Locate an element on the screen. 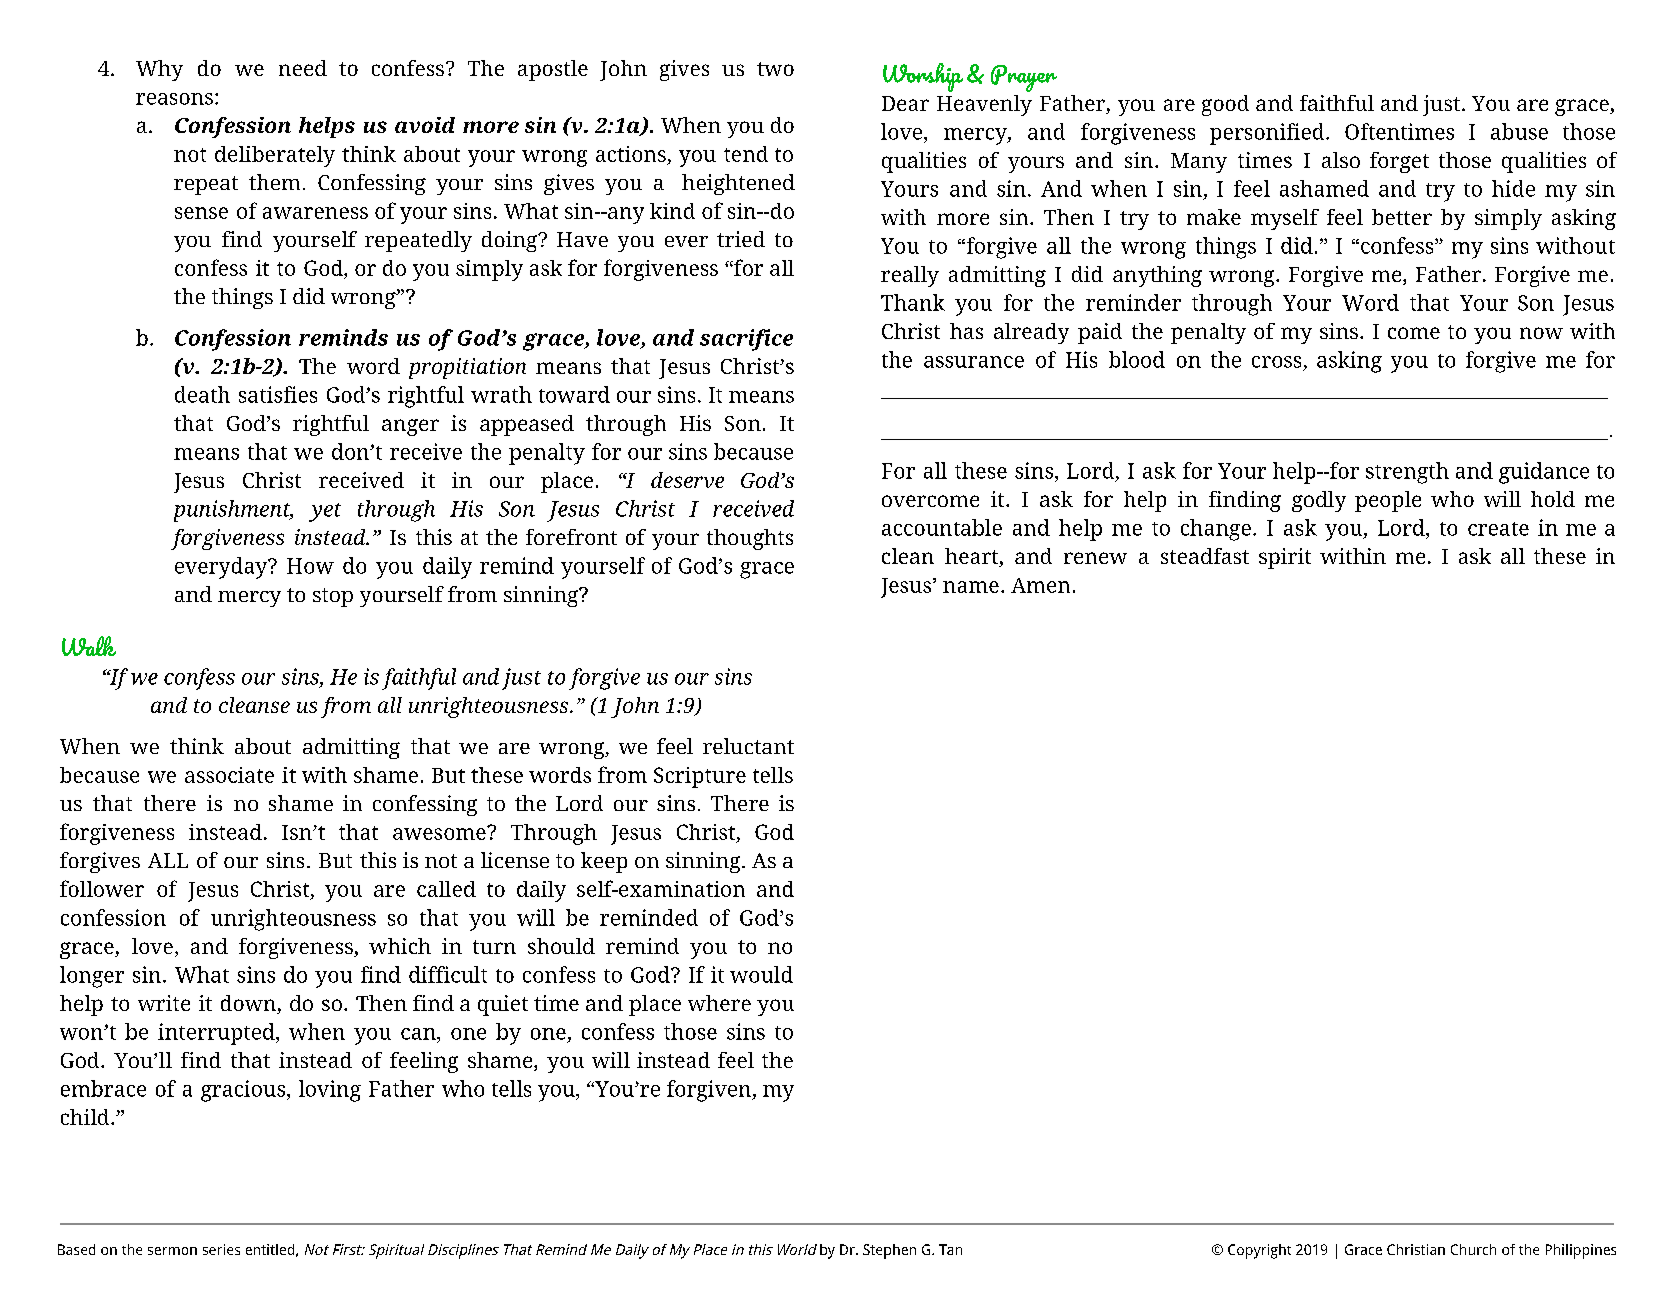 This screenshot has height=1293, width=1674. Stephen is located at coordinates (889, 1251).
